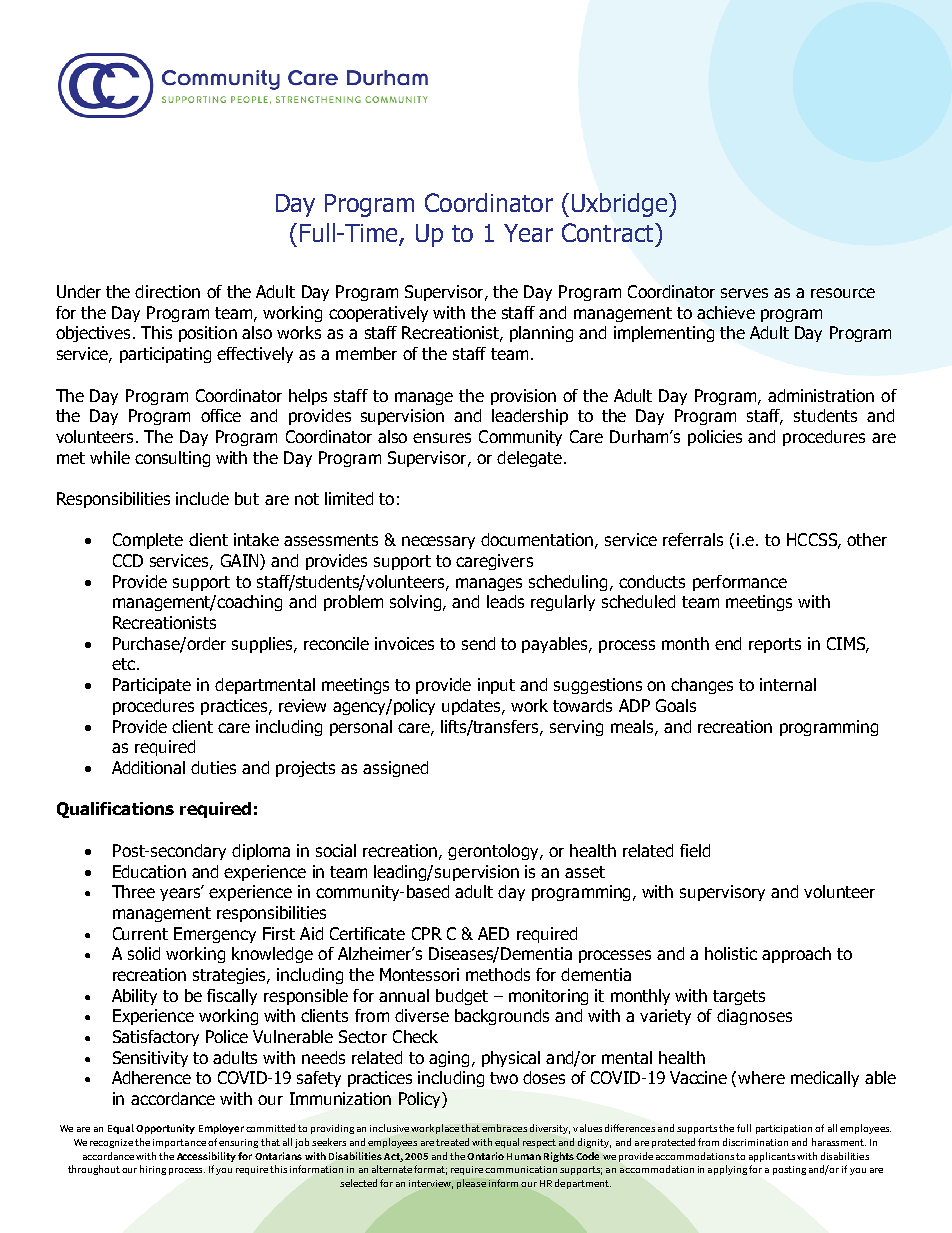 Image resolution: width=952 pixels, height=1233 pixels. I want to click on serves, so click(744, 293).
